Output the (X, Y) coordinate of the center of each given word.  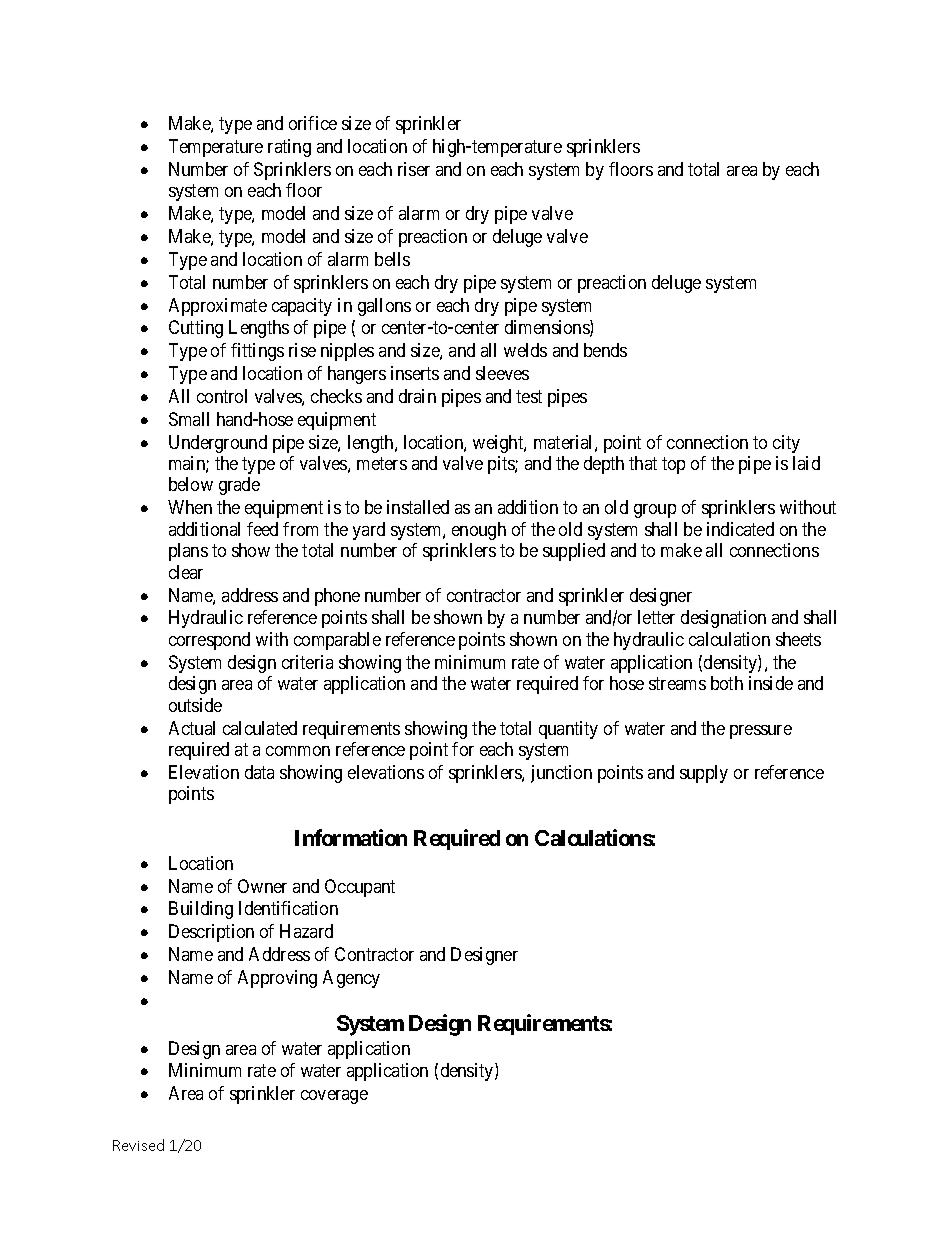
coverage (334, 1097)
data (259, 772)
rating (289, 148)
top (673, 465)
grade (239, 486)
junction (561, 774)
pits (502, 465)
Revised (138, 1145)
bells (392, 259)
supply (704, 774)
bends (605, 350)
